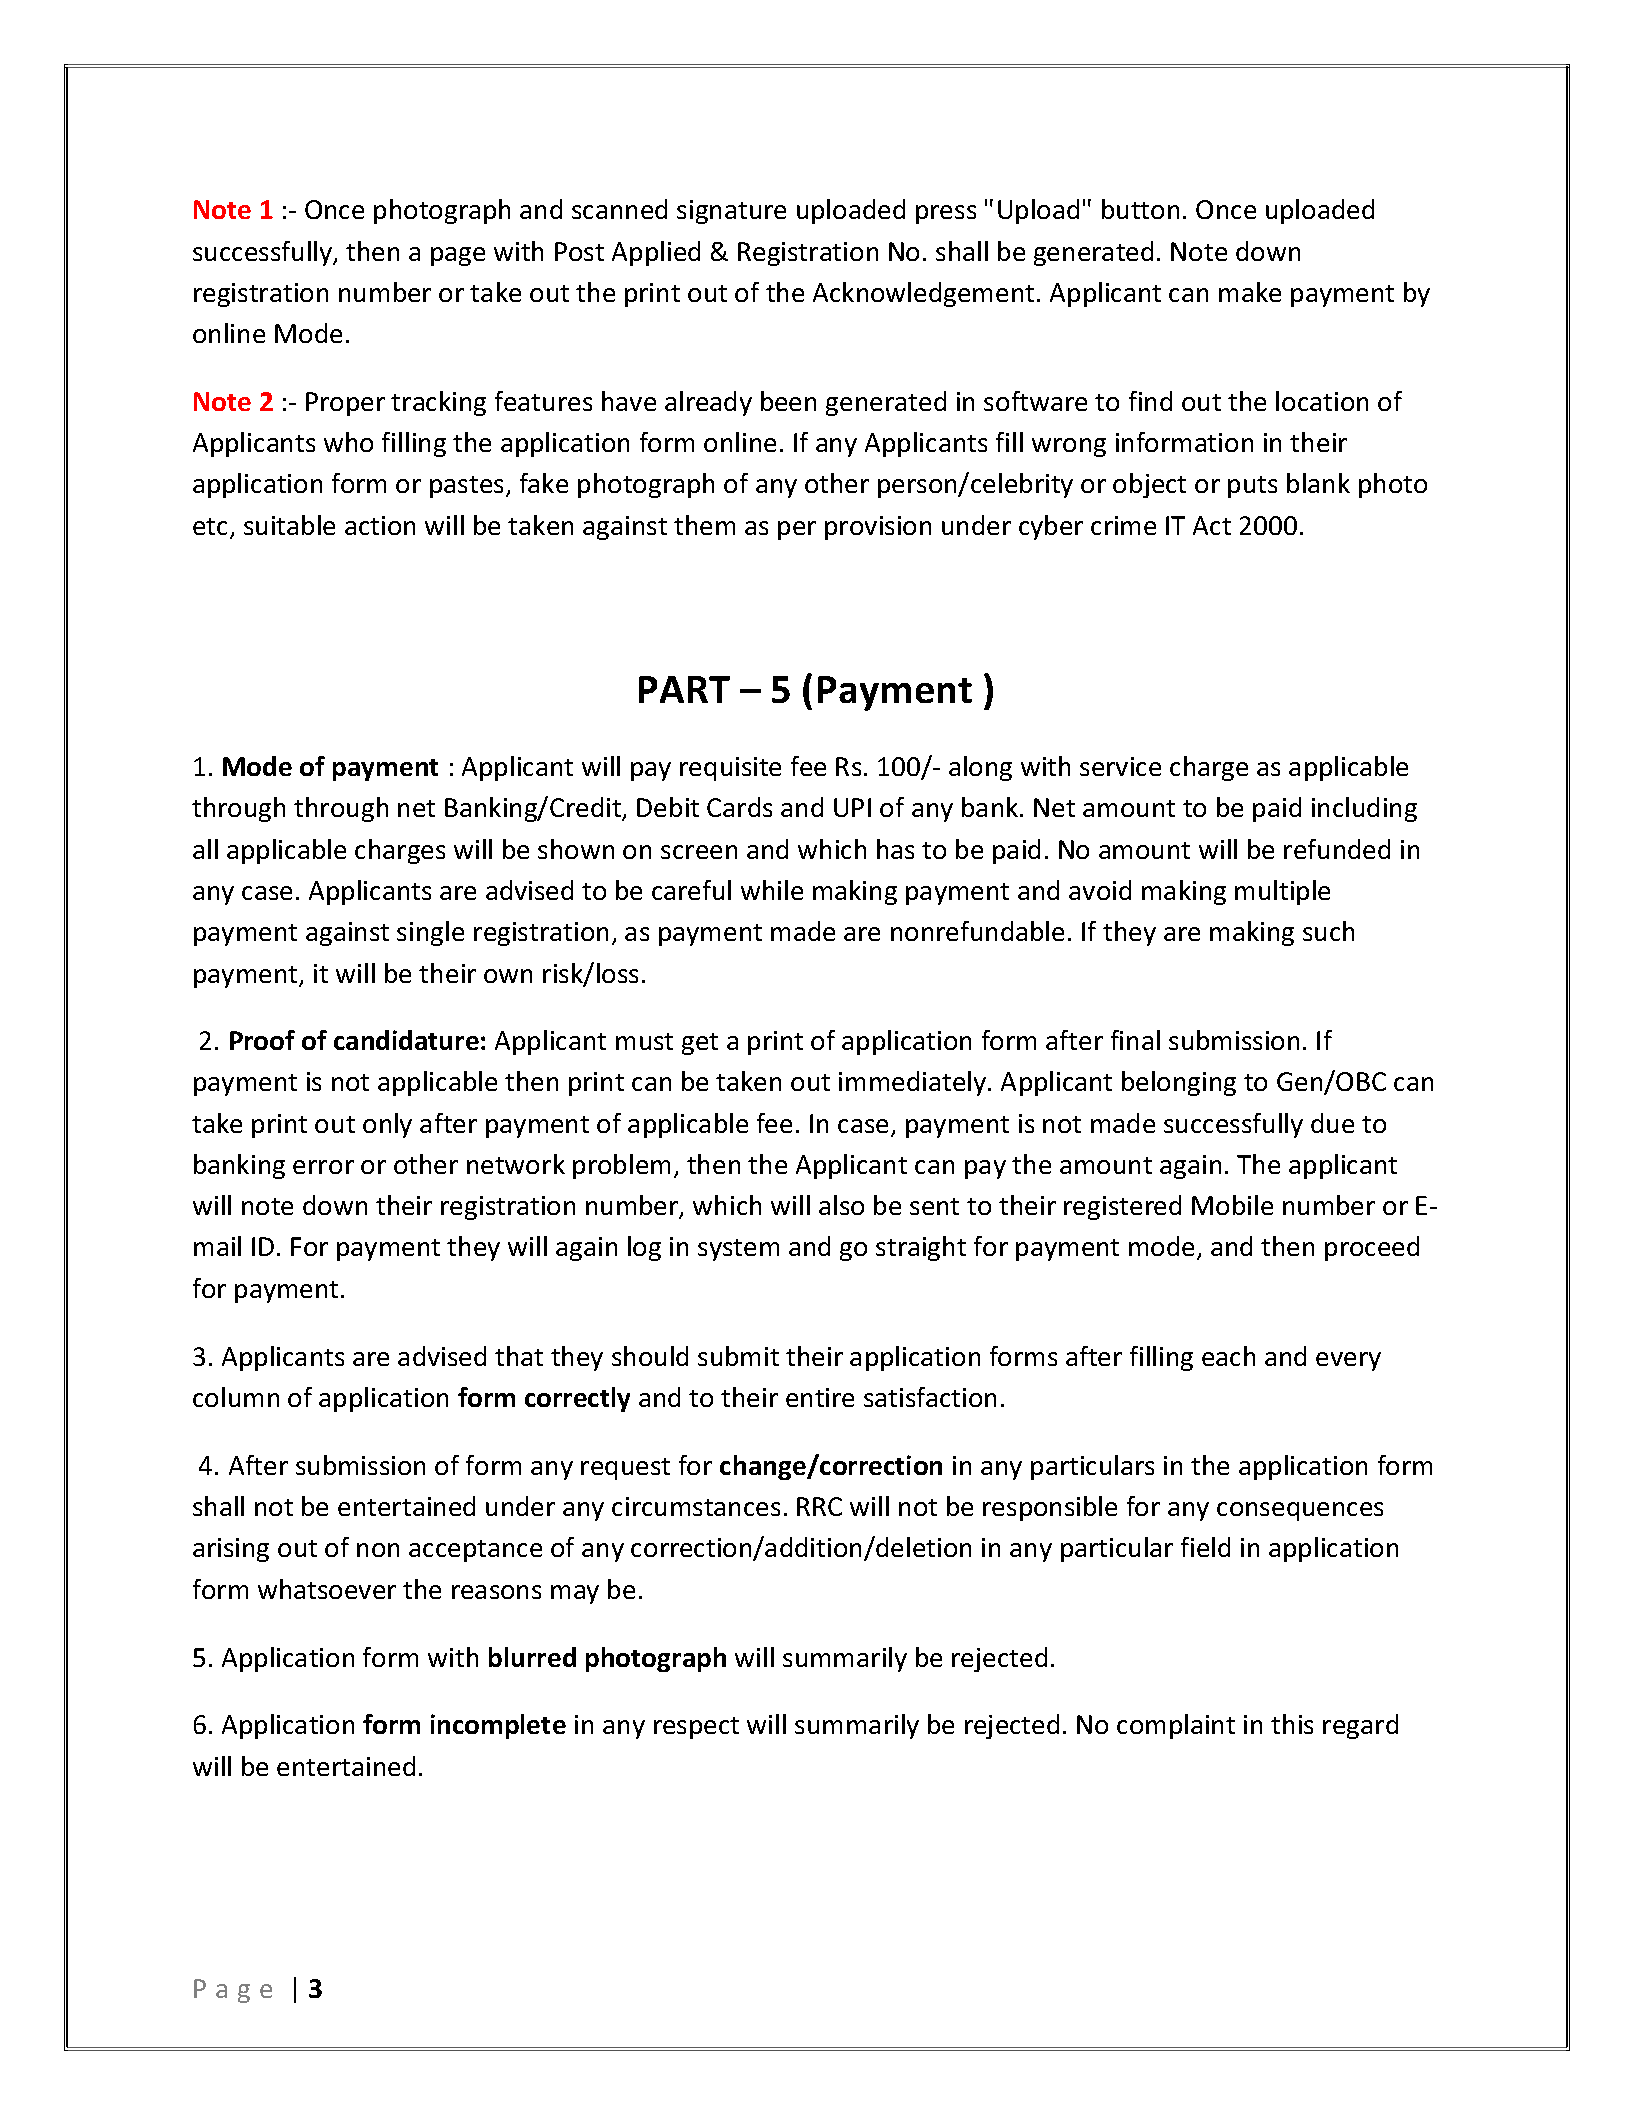  Describe the element at coordinates (772, 890) in the page. I see `while` at that location.
